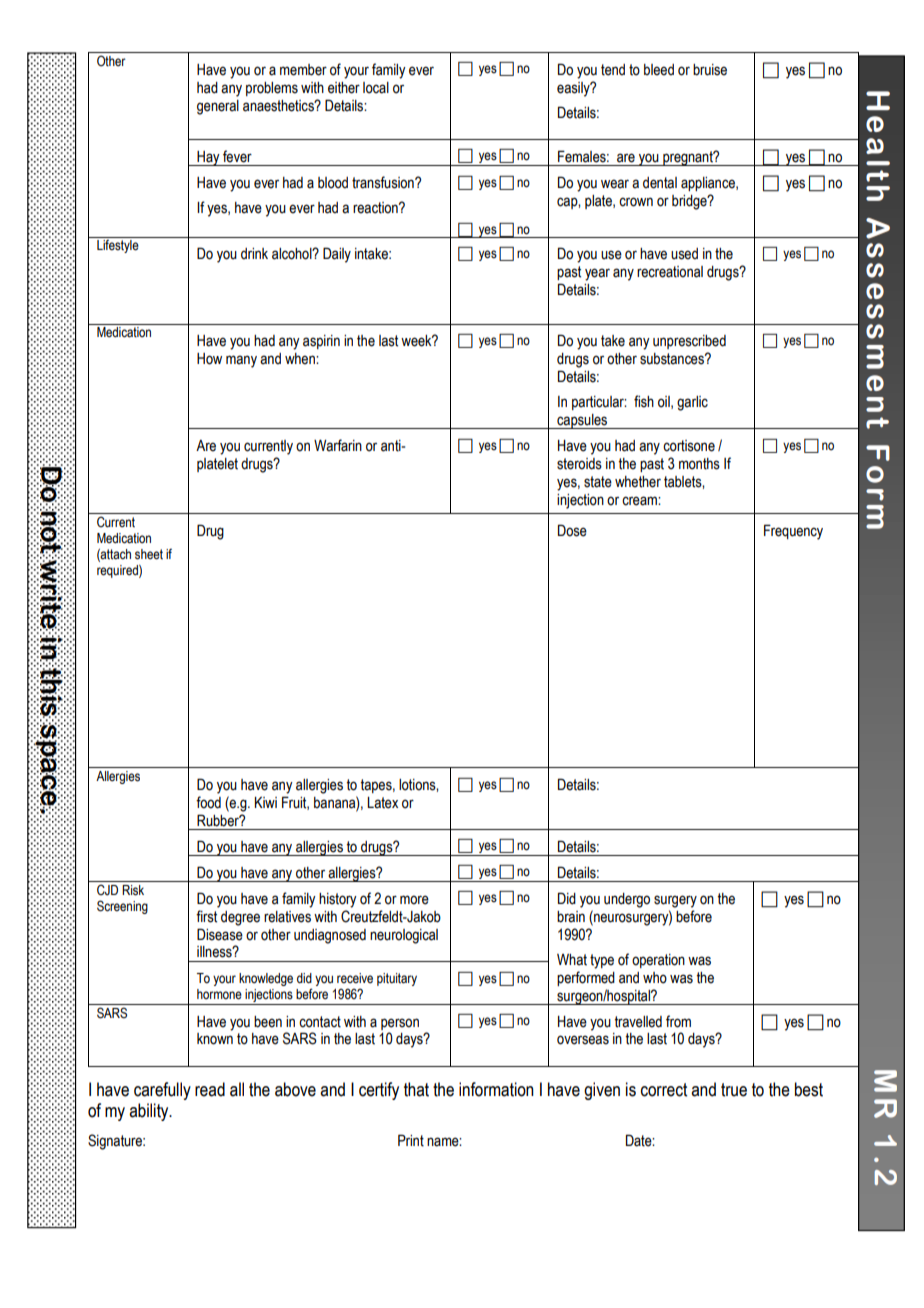  What do you see at coordinates (710, 70) in the page?
I see `bruise` at bounding box center [710, 70].
